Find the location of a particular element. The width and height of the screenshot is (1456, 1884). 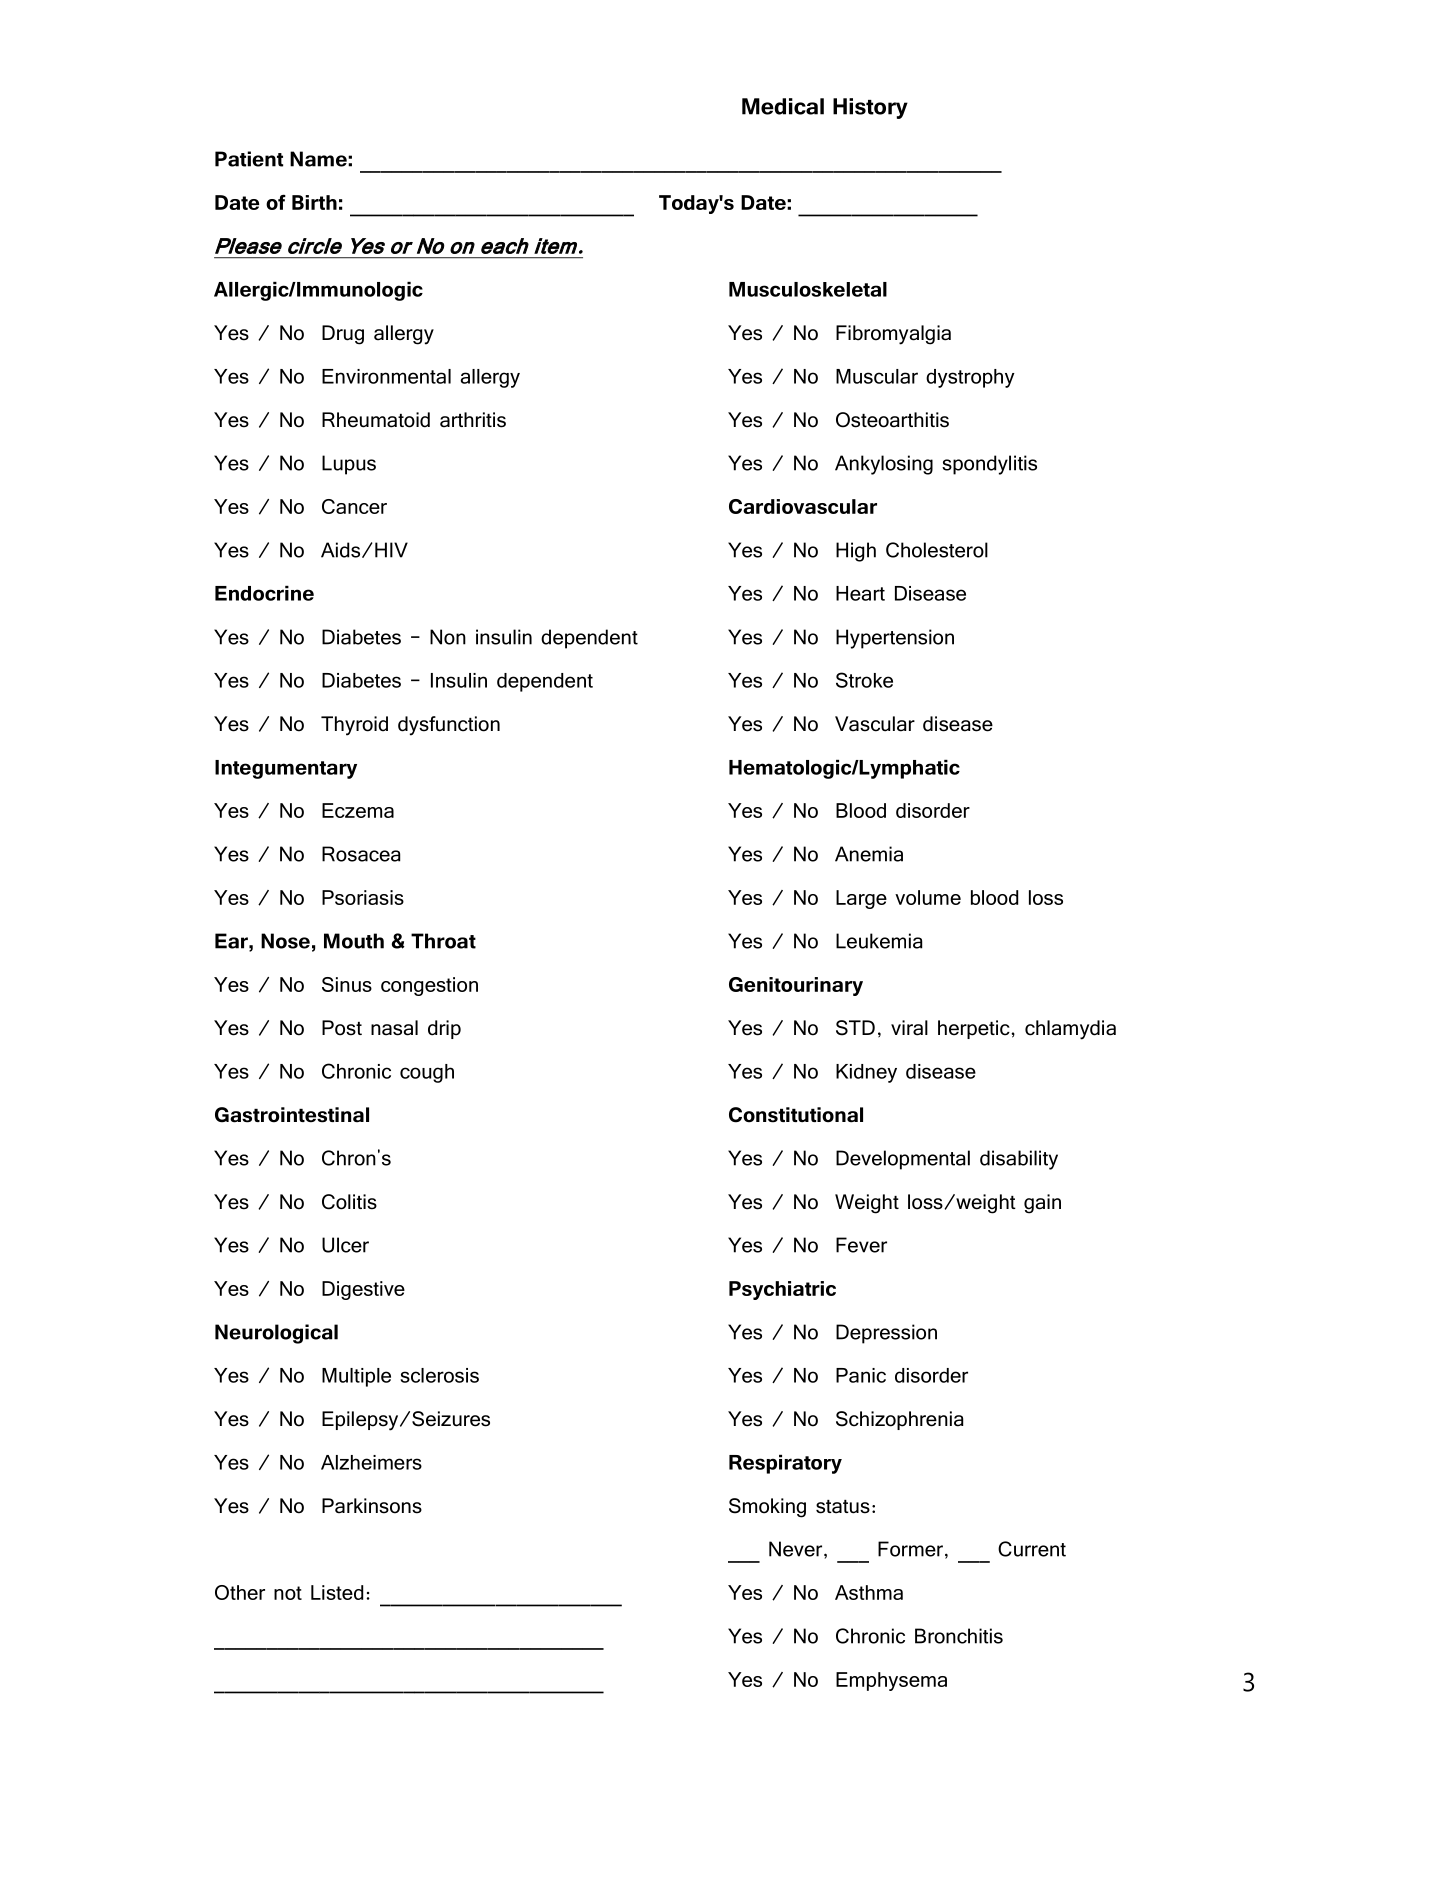

Listed is located at coordinates (337, 1592).
